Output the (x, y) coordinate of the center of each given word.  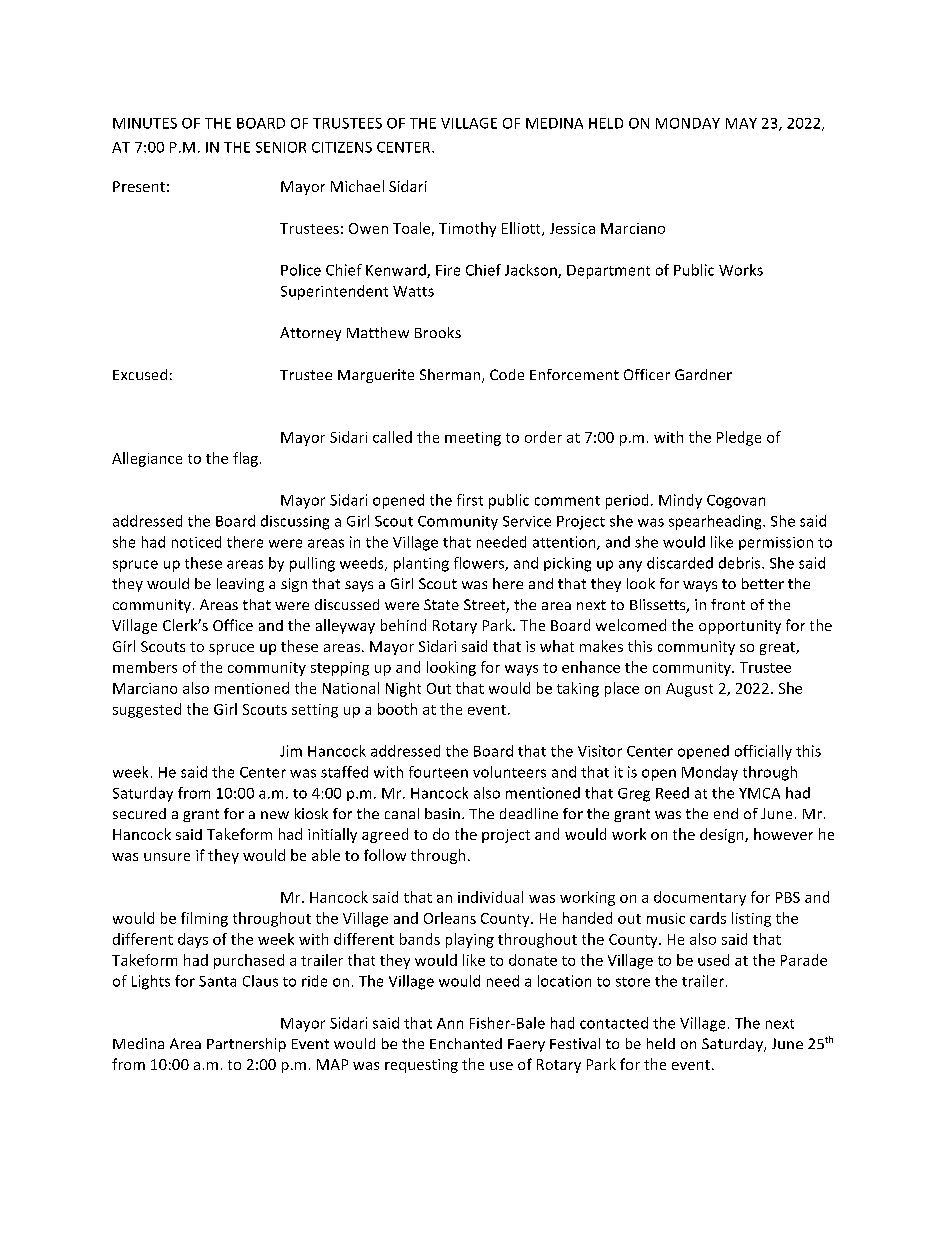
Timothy (467, 229)
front (728, 604)
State (441, 604)
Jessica (572, 228)
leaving (240, 585)
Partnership (246, 1045)
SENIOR (281, 147)
